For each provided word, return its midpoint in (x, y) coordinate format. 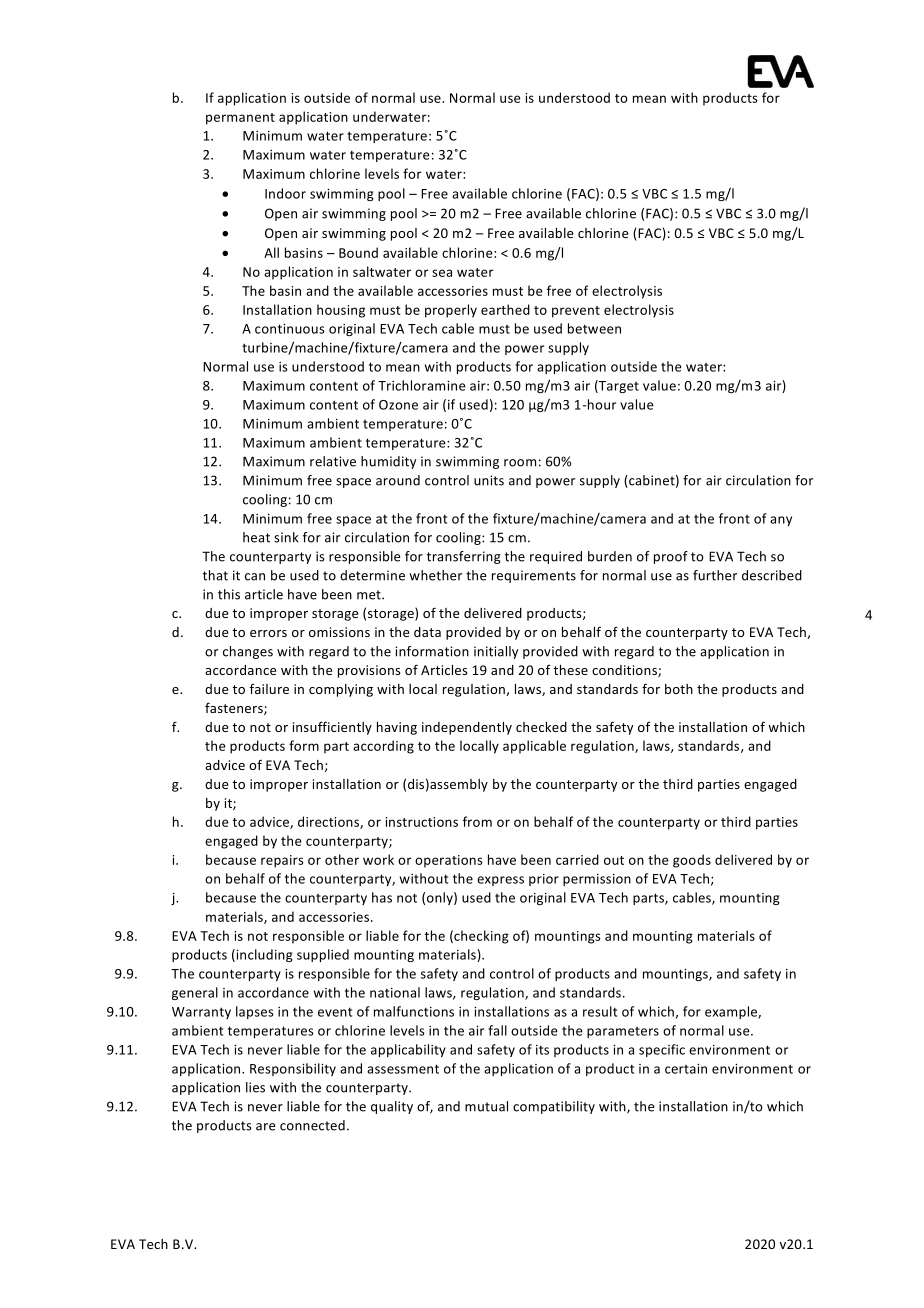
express (500, 881)
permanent (240, 119)
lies (255, 1087)
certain (686, 1069)
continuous (290, 329)
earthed (505, 309)
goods (692, 861)
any (781, 521)
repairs (282, 861)
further (715, 575)
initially (496, 652)
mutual (486, 1106)
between (594, 328)
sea (442, 273)
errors (268, 633)
